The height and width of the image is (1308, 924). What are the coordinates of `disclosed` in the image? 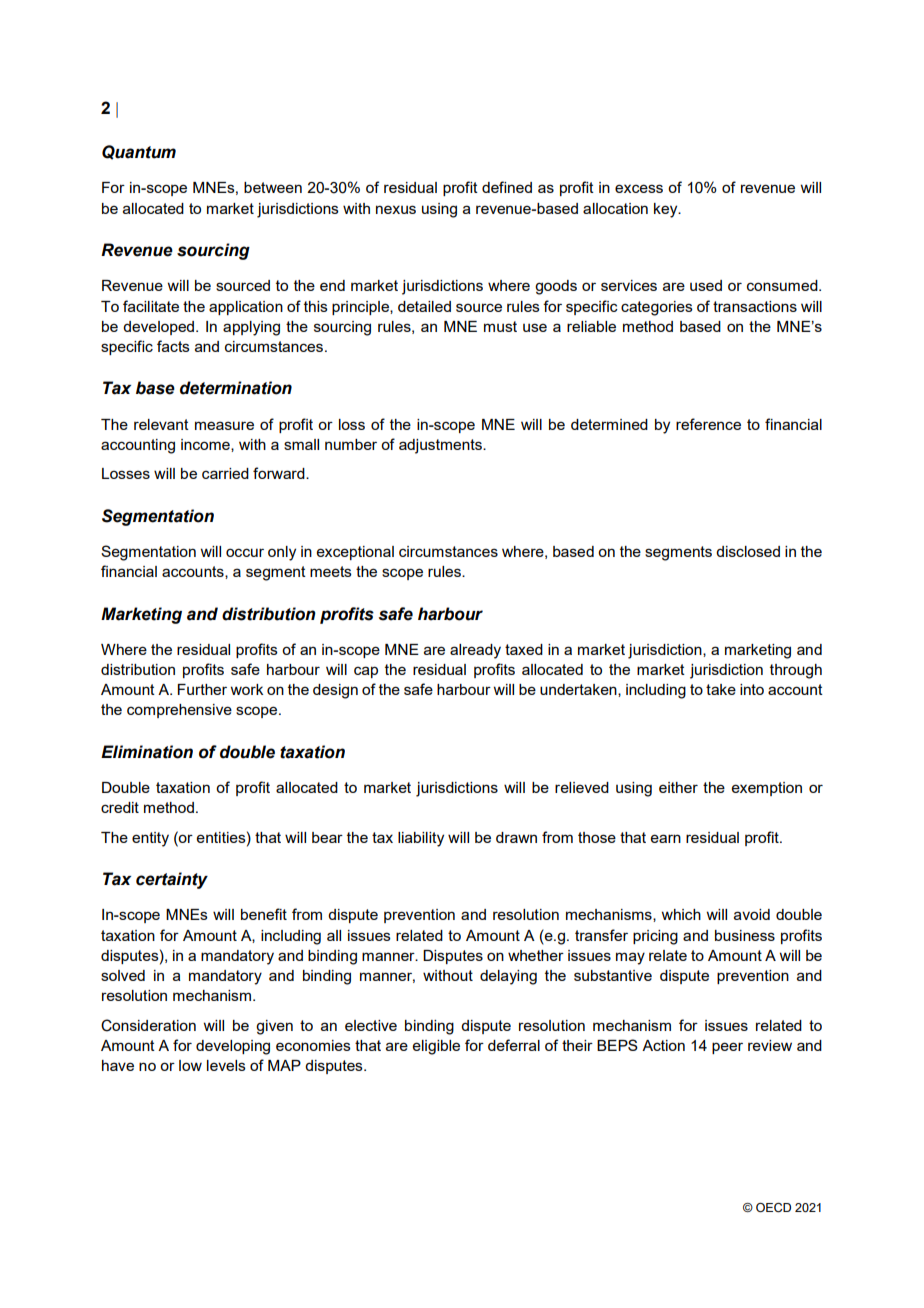 It's located at (748, 551).
